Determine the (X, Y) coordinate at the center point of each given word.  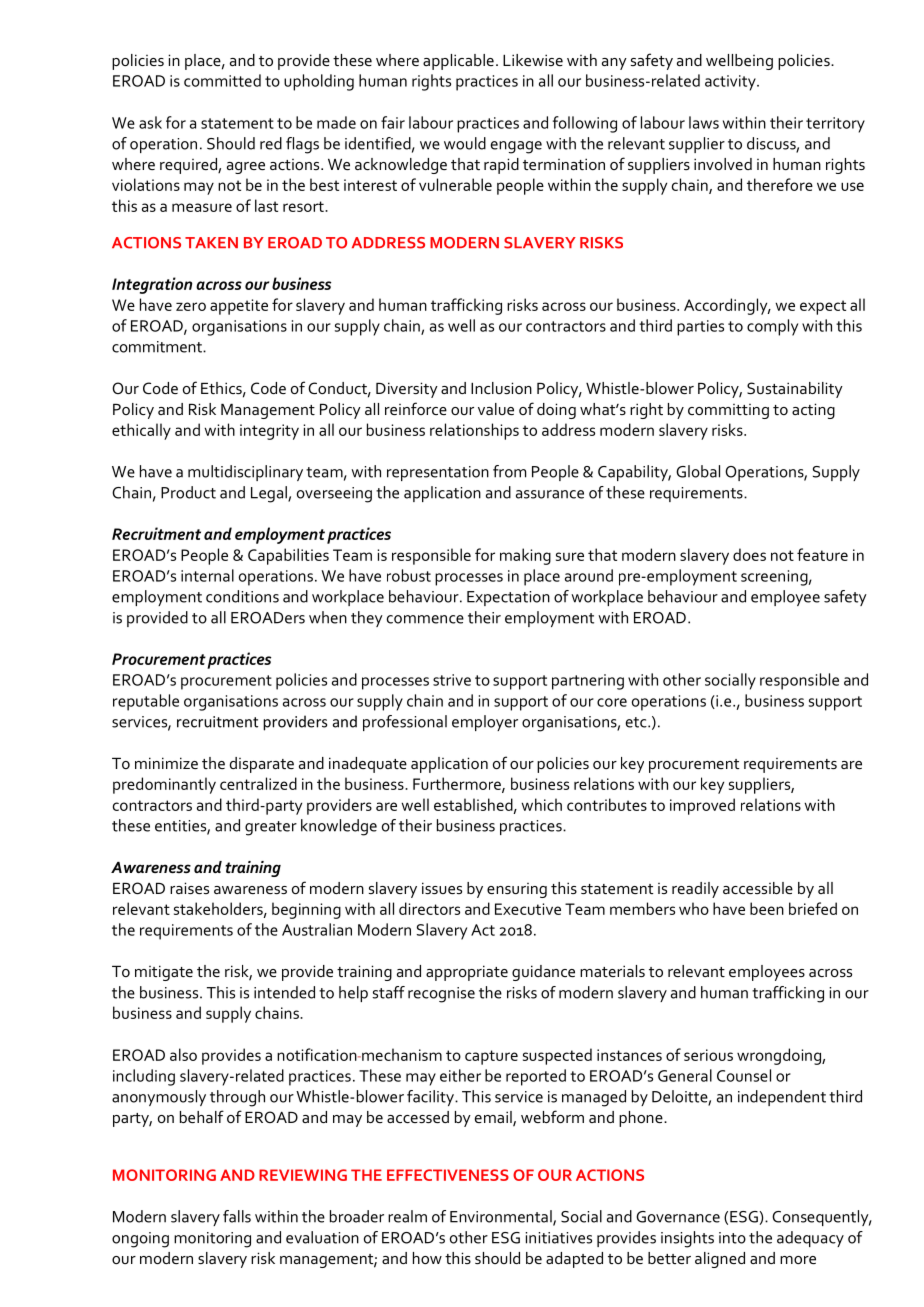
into (732, 1238)
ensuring (517, 890)
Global (698, 471)
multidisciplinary (245, 473)
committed (222, 80)
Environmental (502, 1217)
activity (731, 83)
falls (237, 1216)
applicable (458, 62)
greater (271, 828)
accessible (758, 888)
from (509, 471)
